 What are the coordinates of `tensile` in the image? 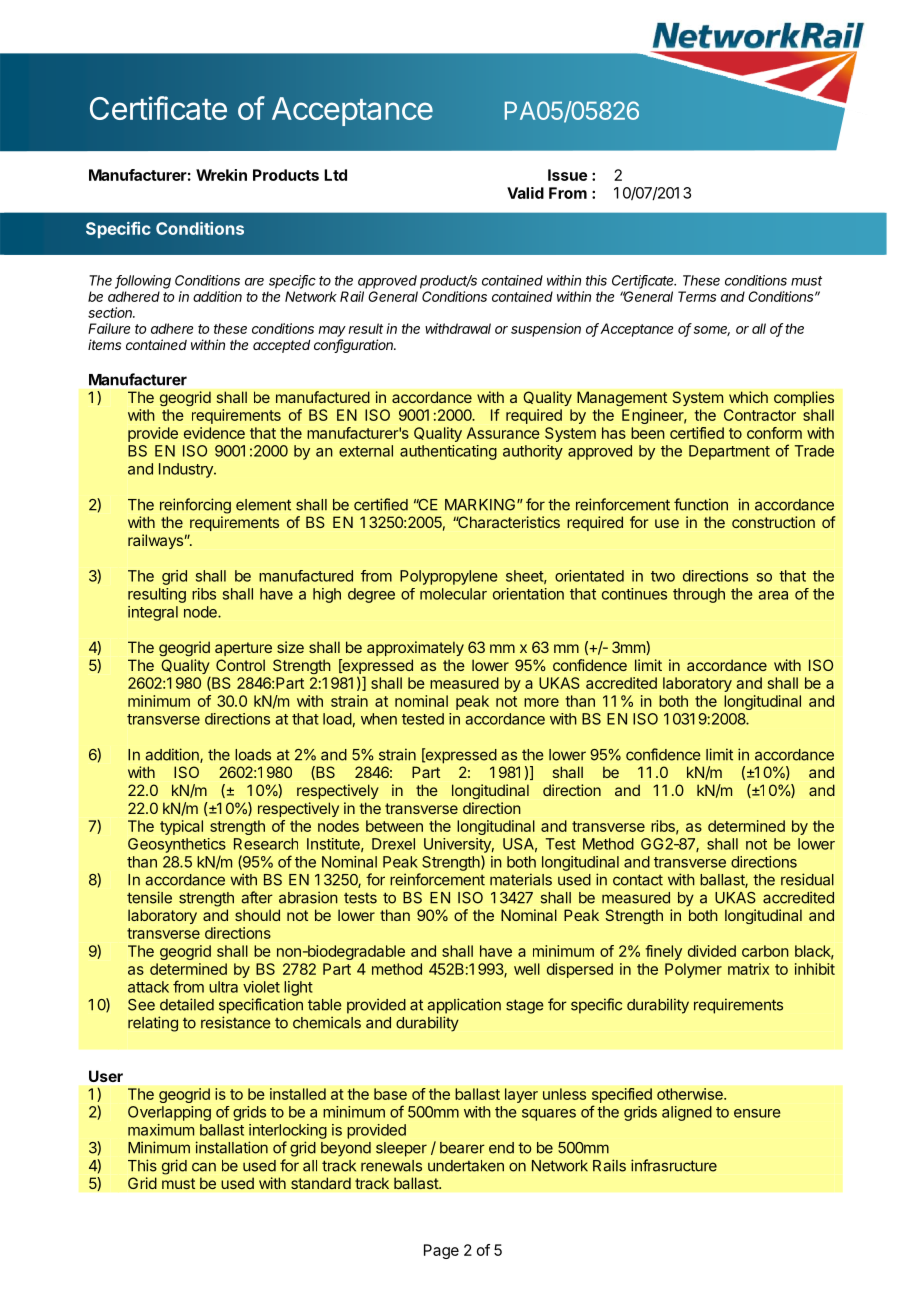 It's located at (149, 897).
